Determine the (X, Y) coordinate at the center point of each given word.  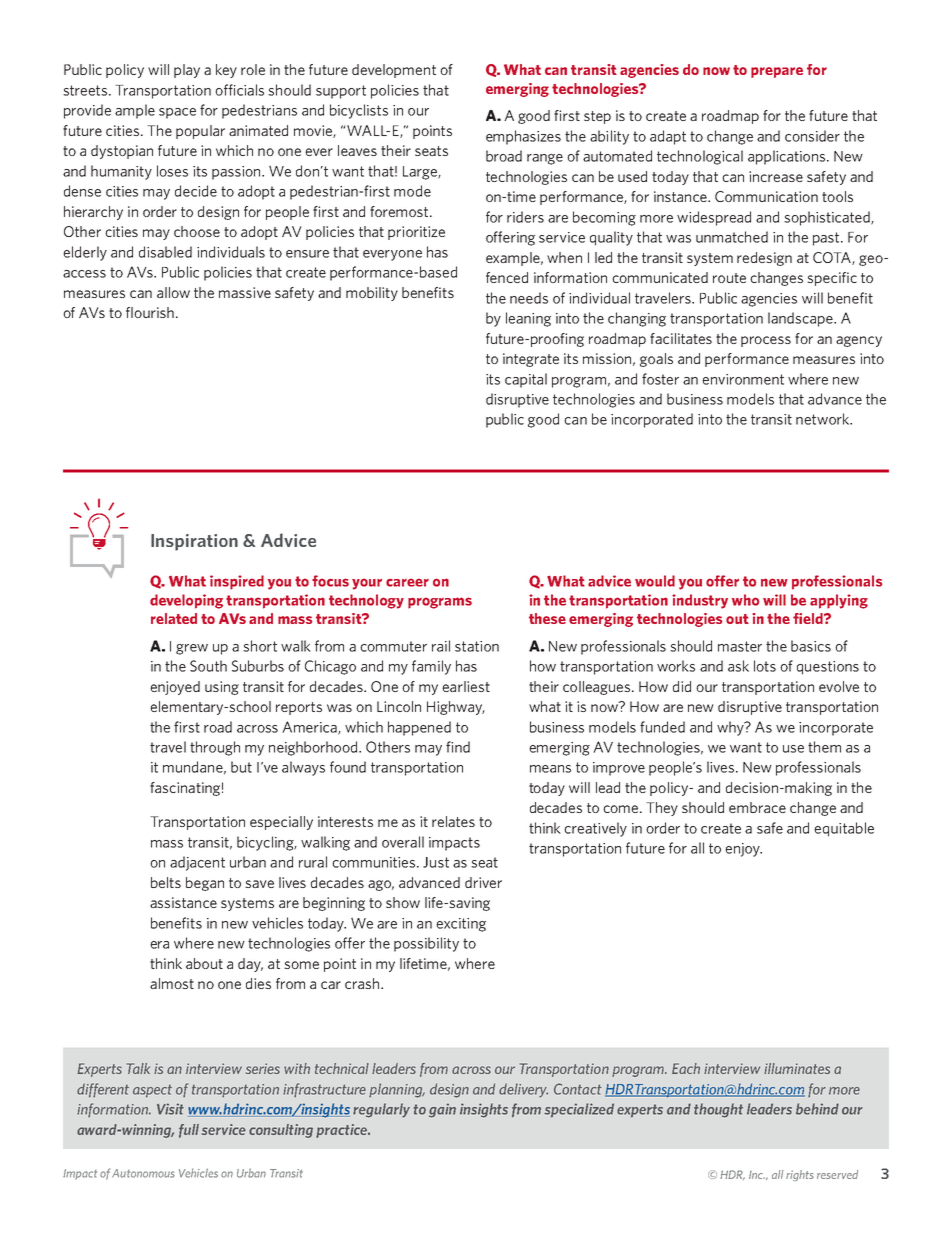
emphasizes (523, 137)
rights (800, 1175)
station (477, 646)
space (177, 113)
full (189, 1131)
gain (442, 1110)
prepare (777, 72)
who (745, 600)
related (174, 618)
